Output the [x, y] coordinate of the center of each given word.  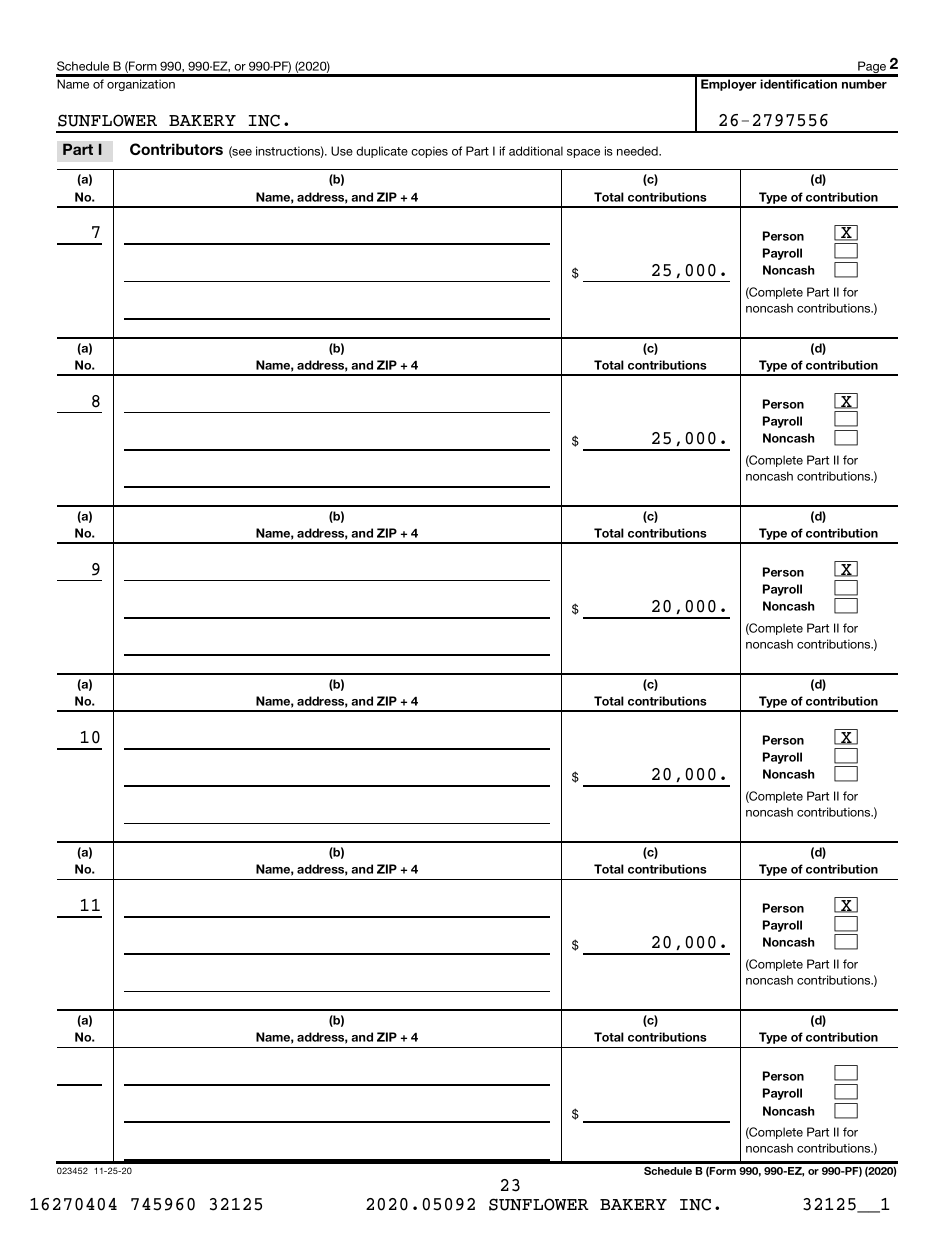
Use [342, 151]
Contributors [176, 149]
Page [872, 68]
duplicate [382, 152]
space [583, 153]
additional [536, 151]
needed [638, 151]
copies [429, 152]
